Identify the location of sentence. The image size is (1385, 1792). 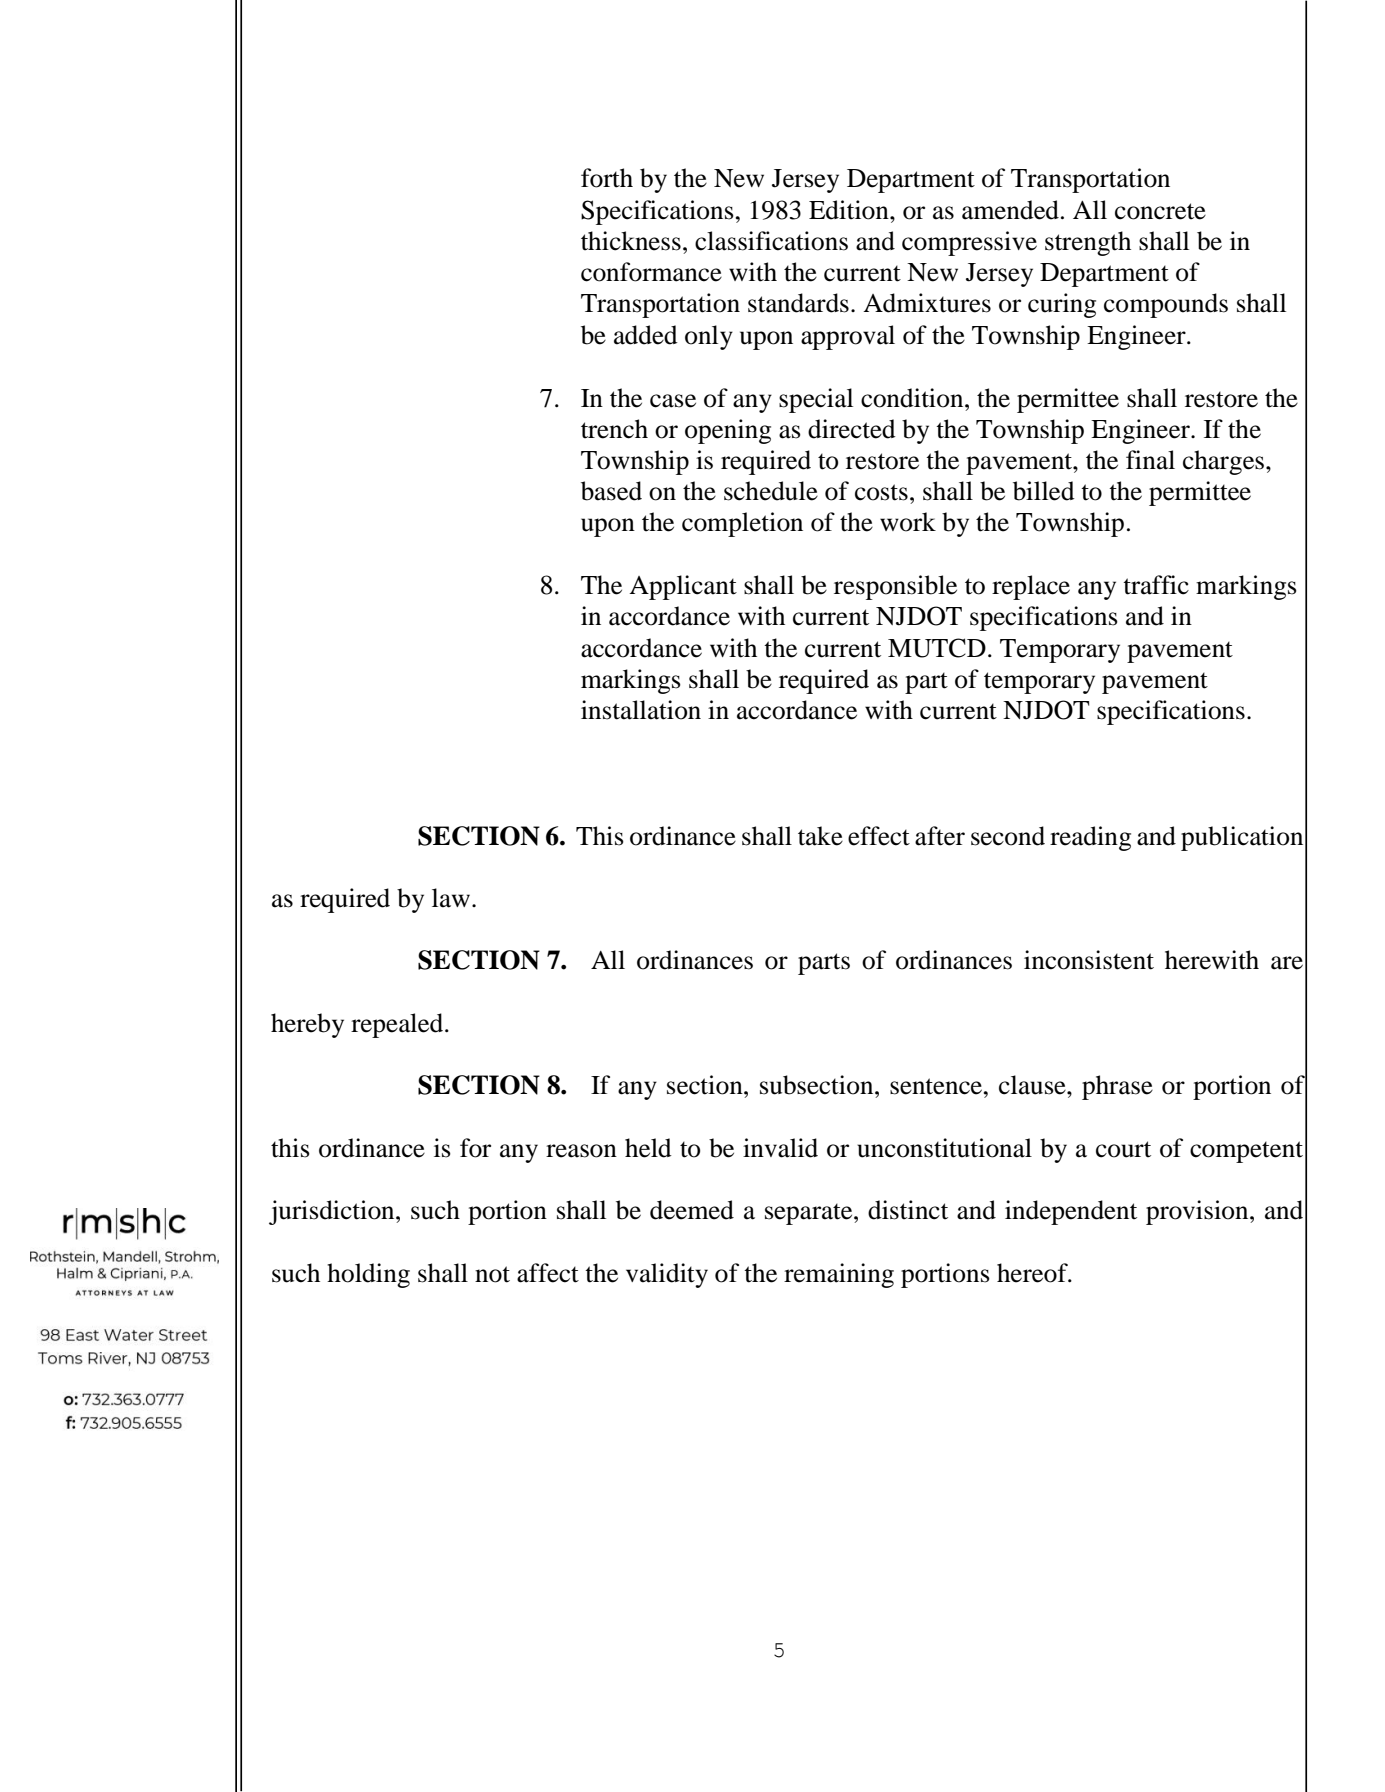
(937, 1086).
